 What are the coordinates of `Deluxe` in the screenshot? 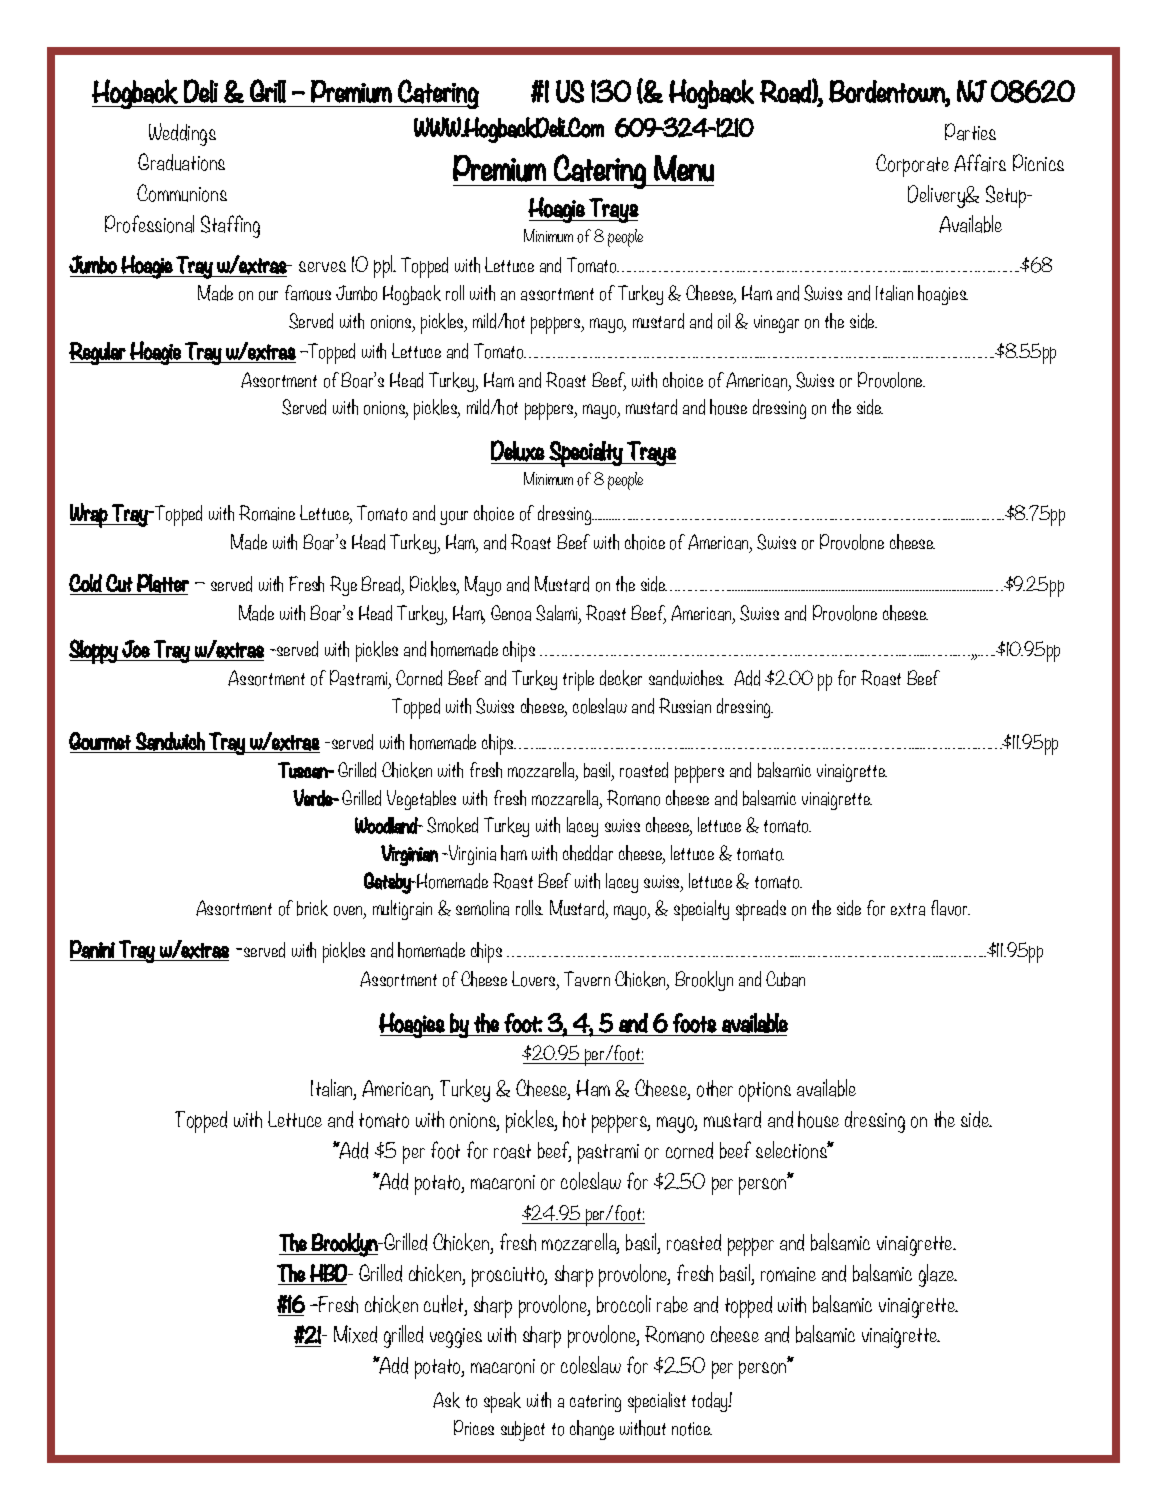 It's located at (518, 451).
